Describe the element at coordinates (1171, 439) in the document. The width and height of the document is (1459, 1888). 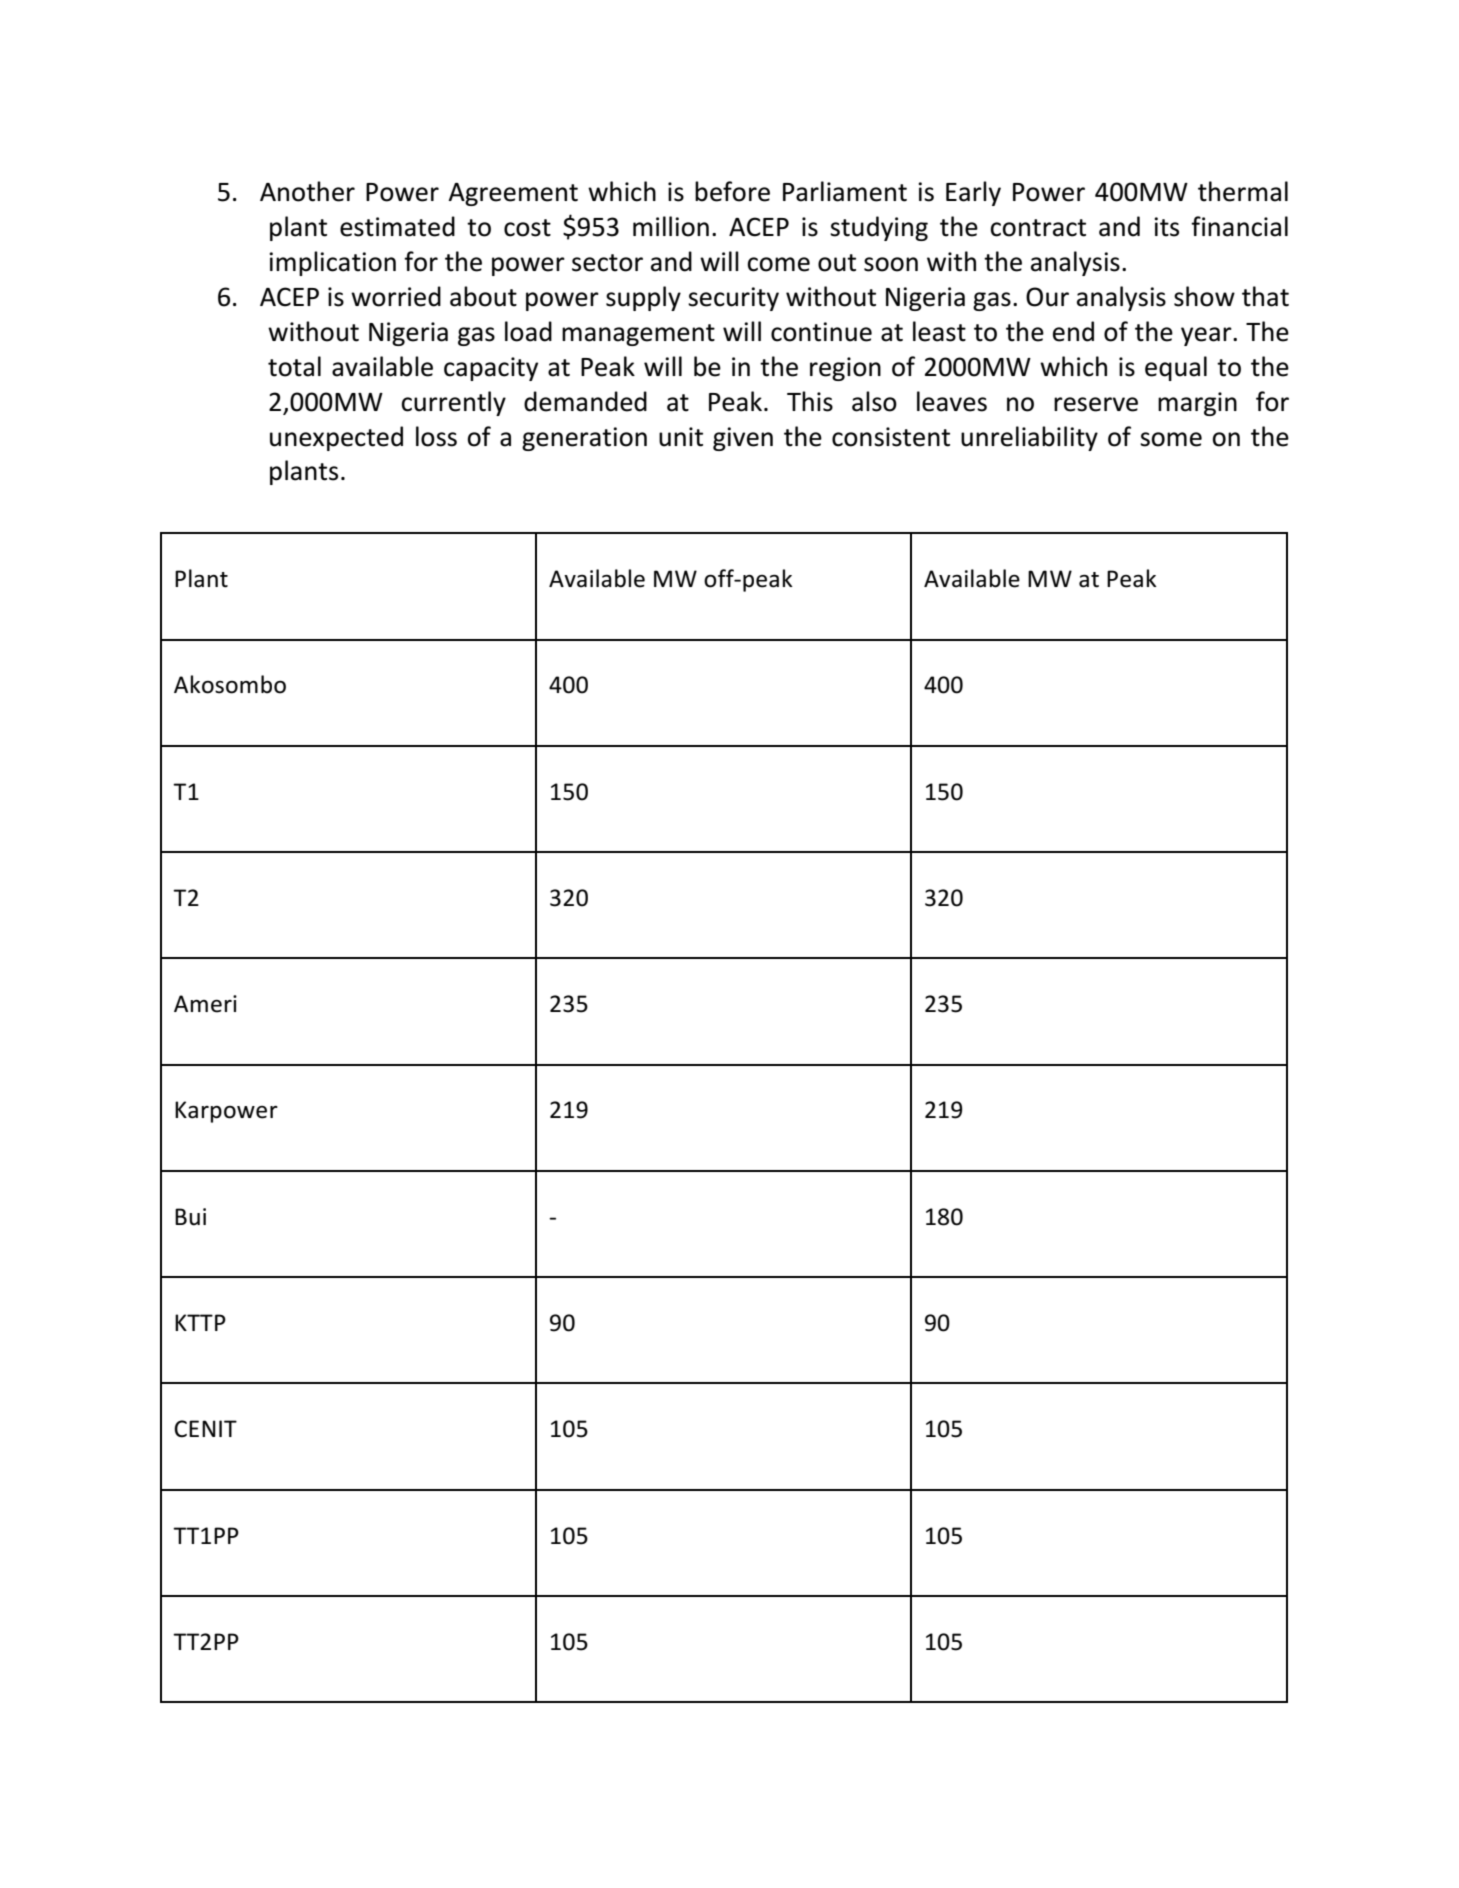
I see `some` at that location.
